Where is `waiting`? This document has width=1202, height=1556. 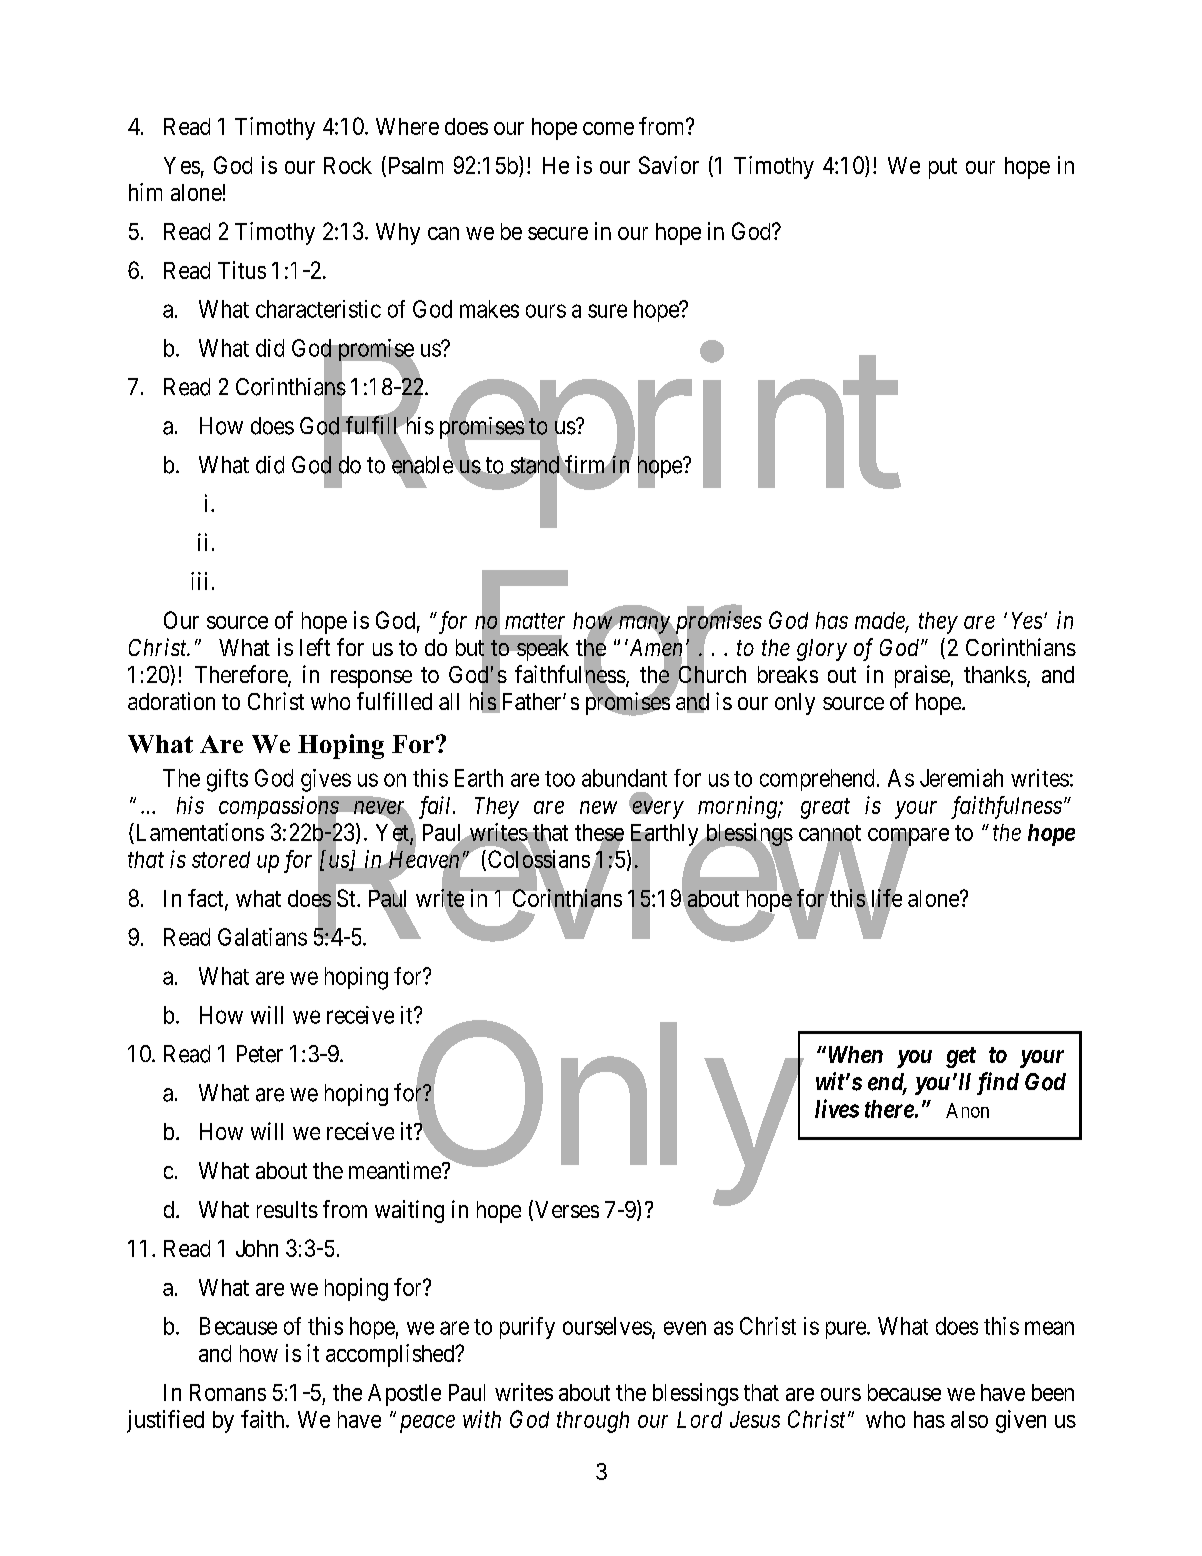
waiting is located at coordinates (409, 1211).
